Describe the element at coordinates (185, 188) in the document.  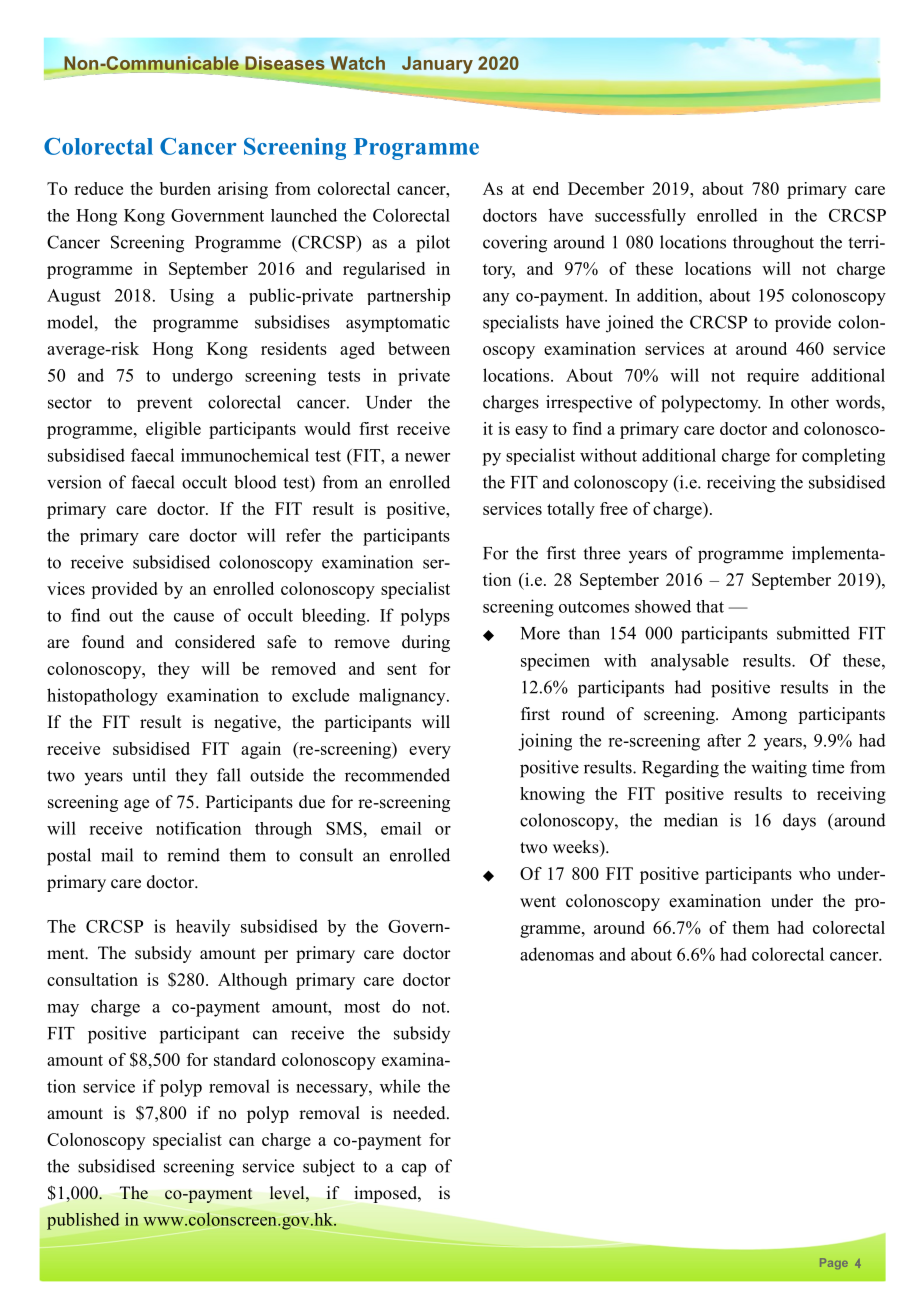
I see `burden` at that location.
